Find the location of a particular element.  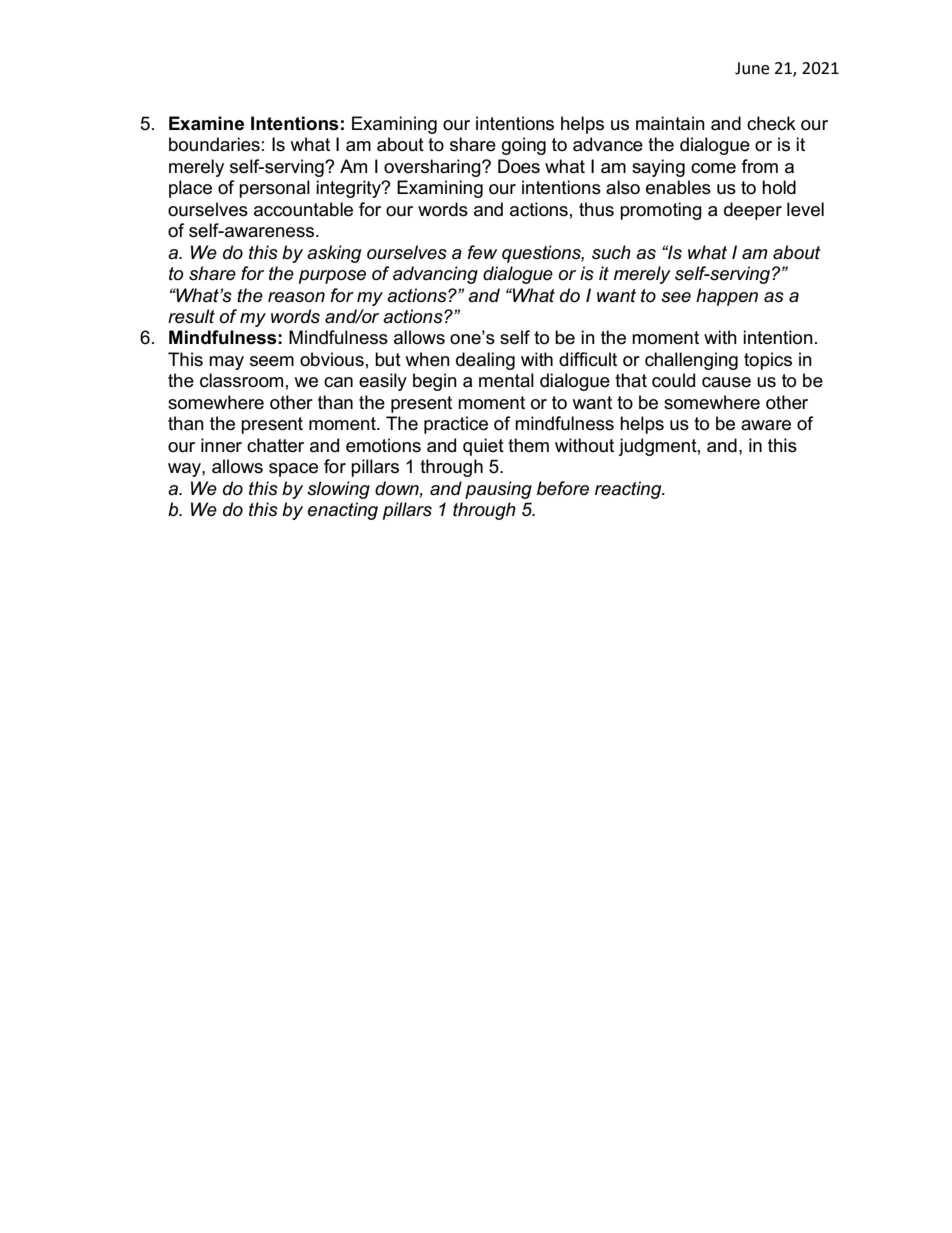

happen is located at coordinates (727, 297).
